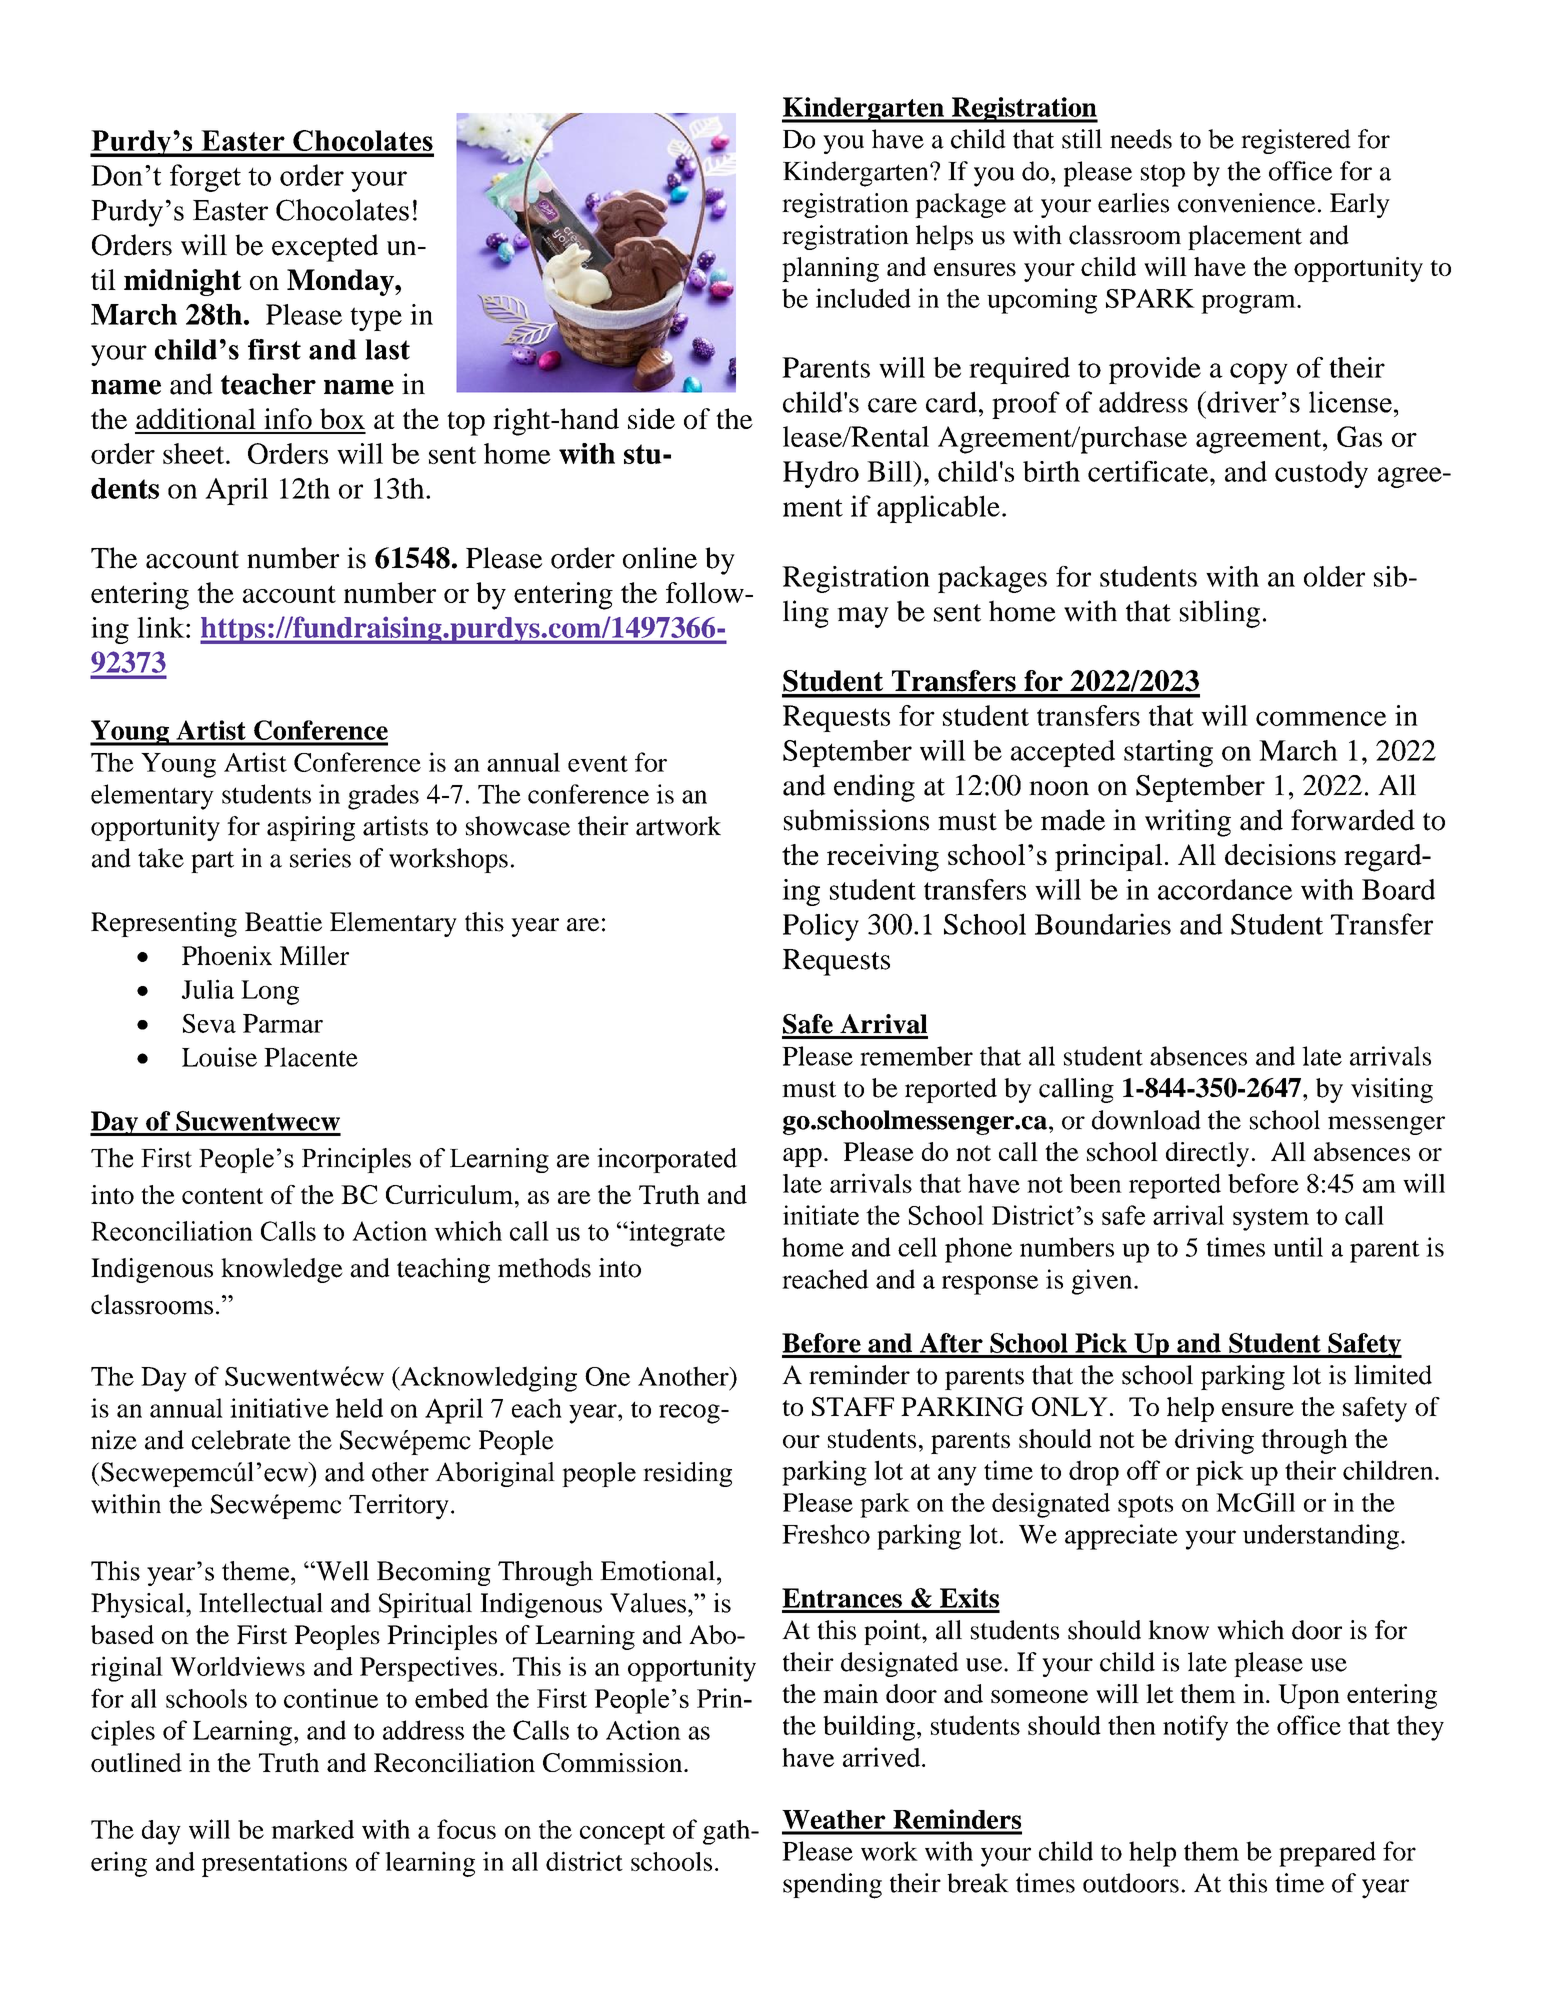 This page has width=1543, height=1996. I want to click on initiate, so click(821, 1215).
